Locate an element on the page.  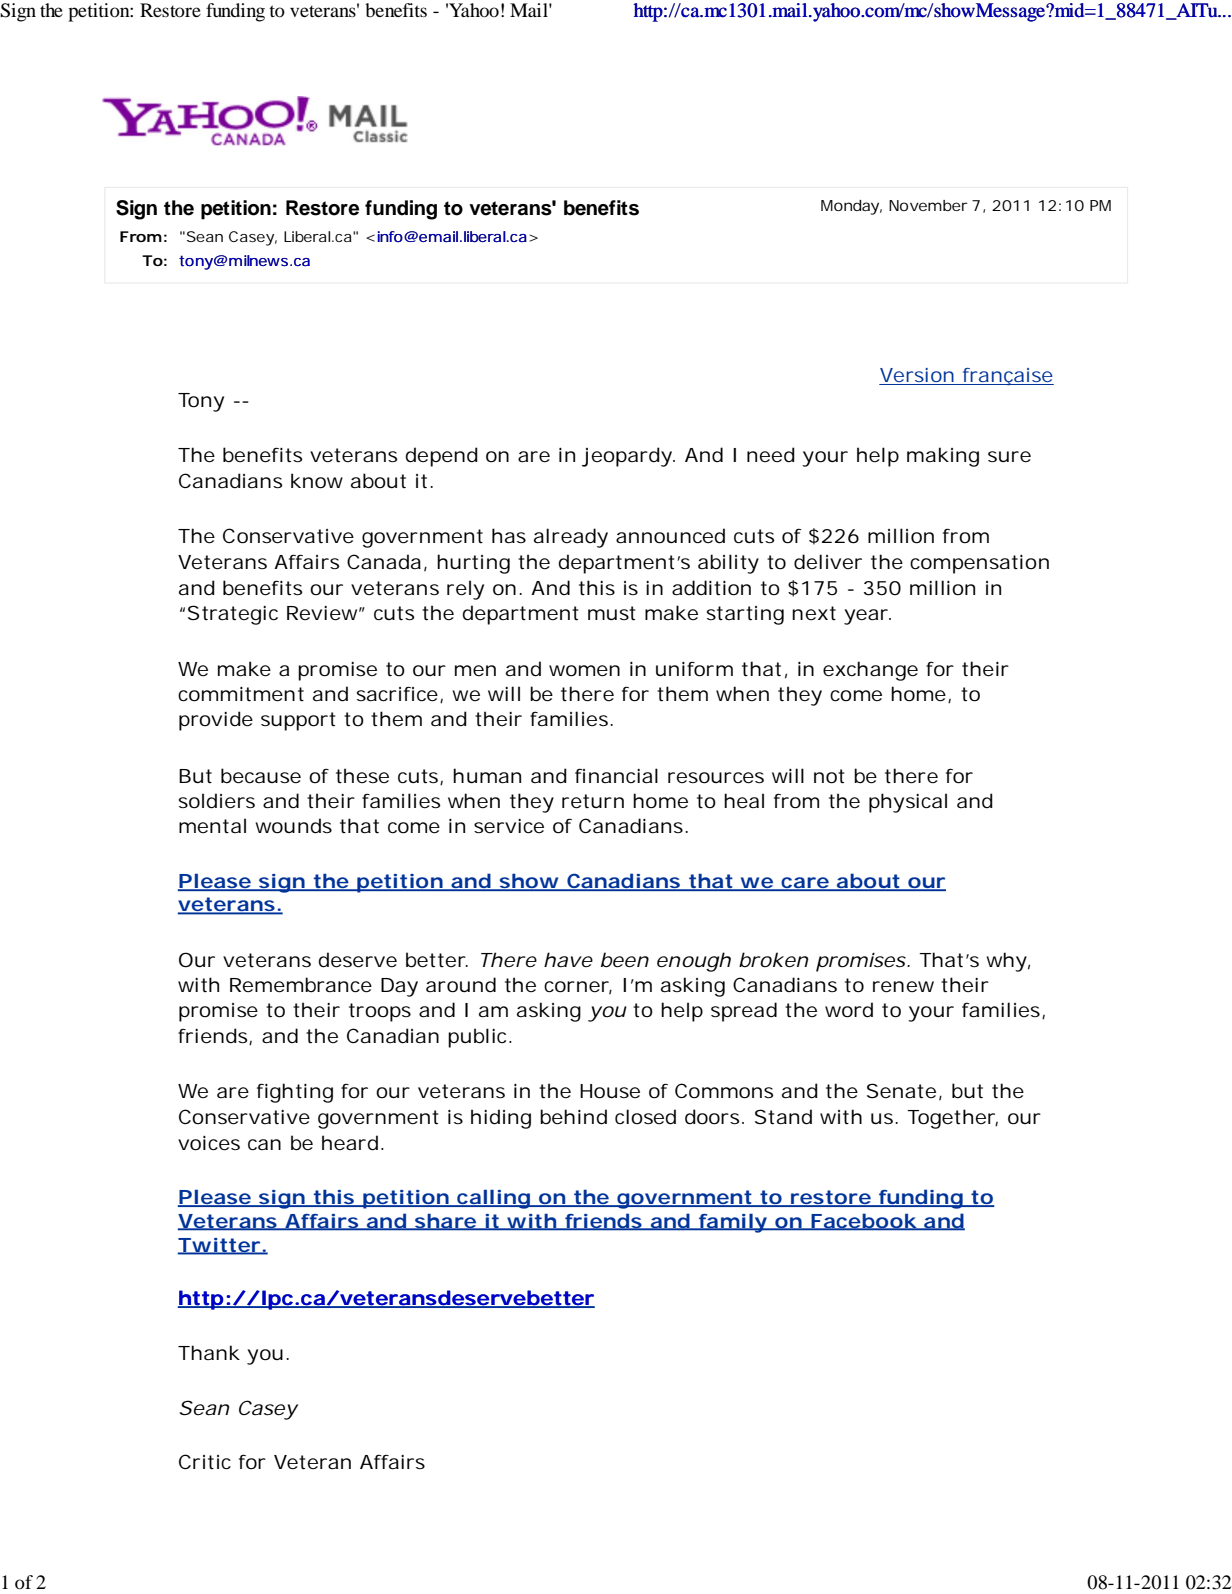
November is located at coordinates (928, 205).
